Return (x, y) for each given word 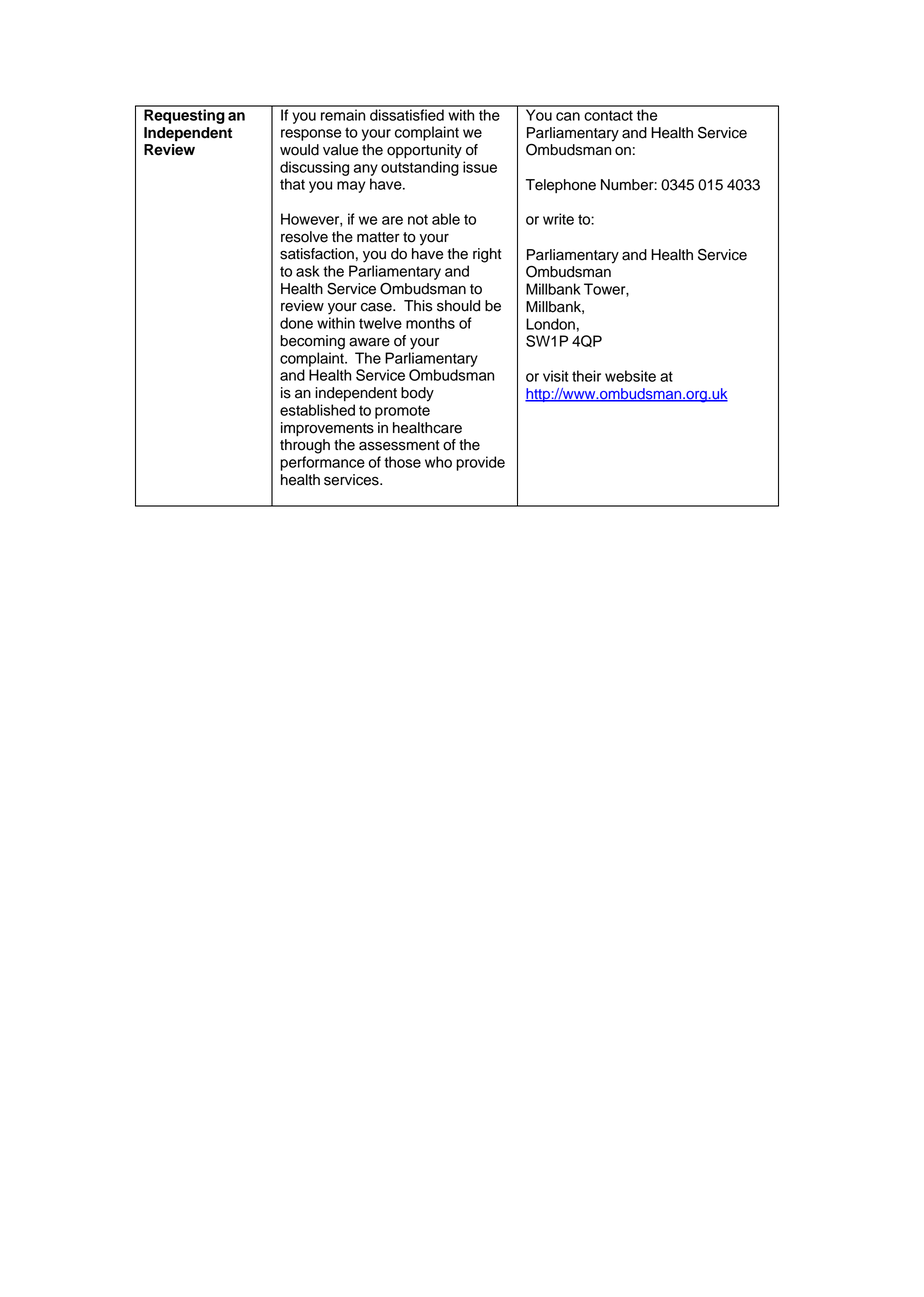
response (311, 135)
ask (308, 271)
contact (608, 115)
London (550, 324)
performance (322, 463)
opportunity (424, 151)
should (458, 306)
